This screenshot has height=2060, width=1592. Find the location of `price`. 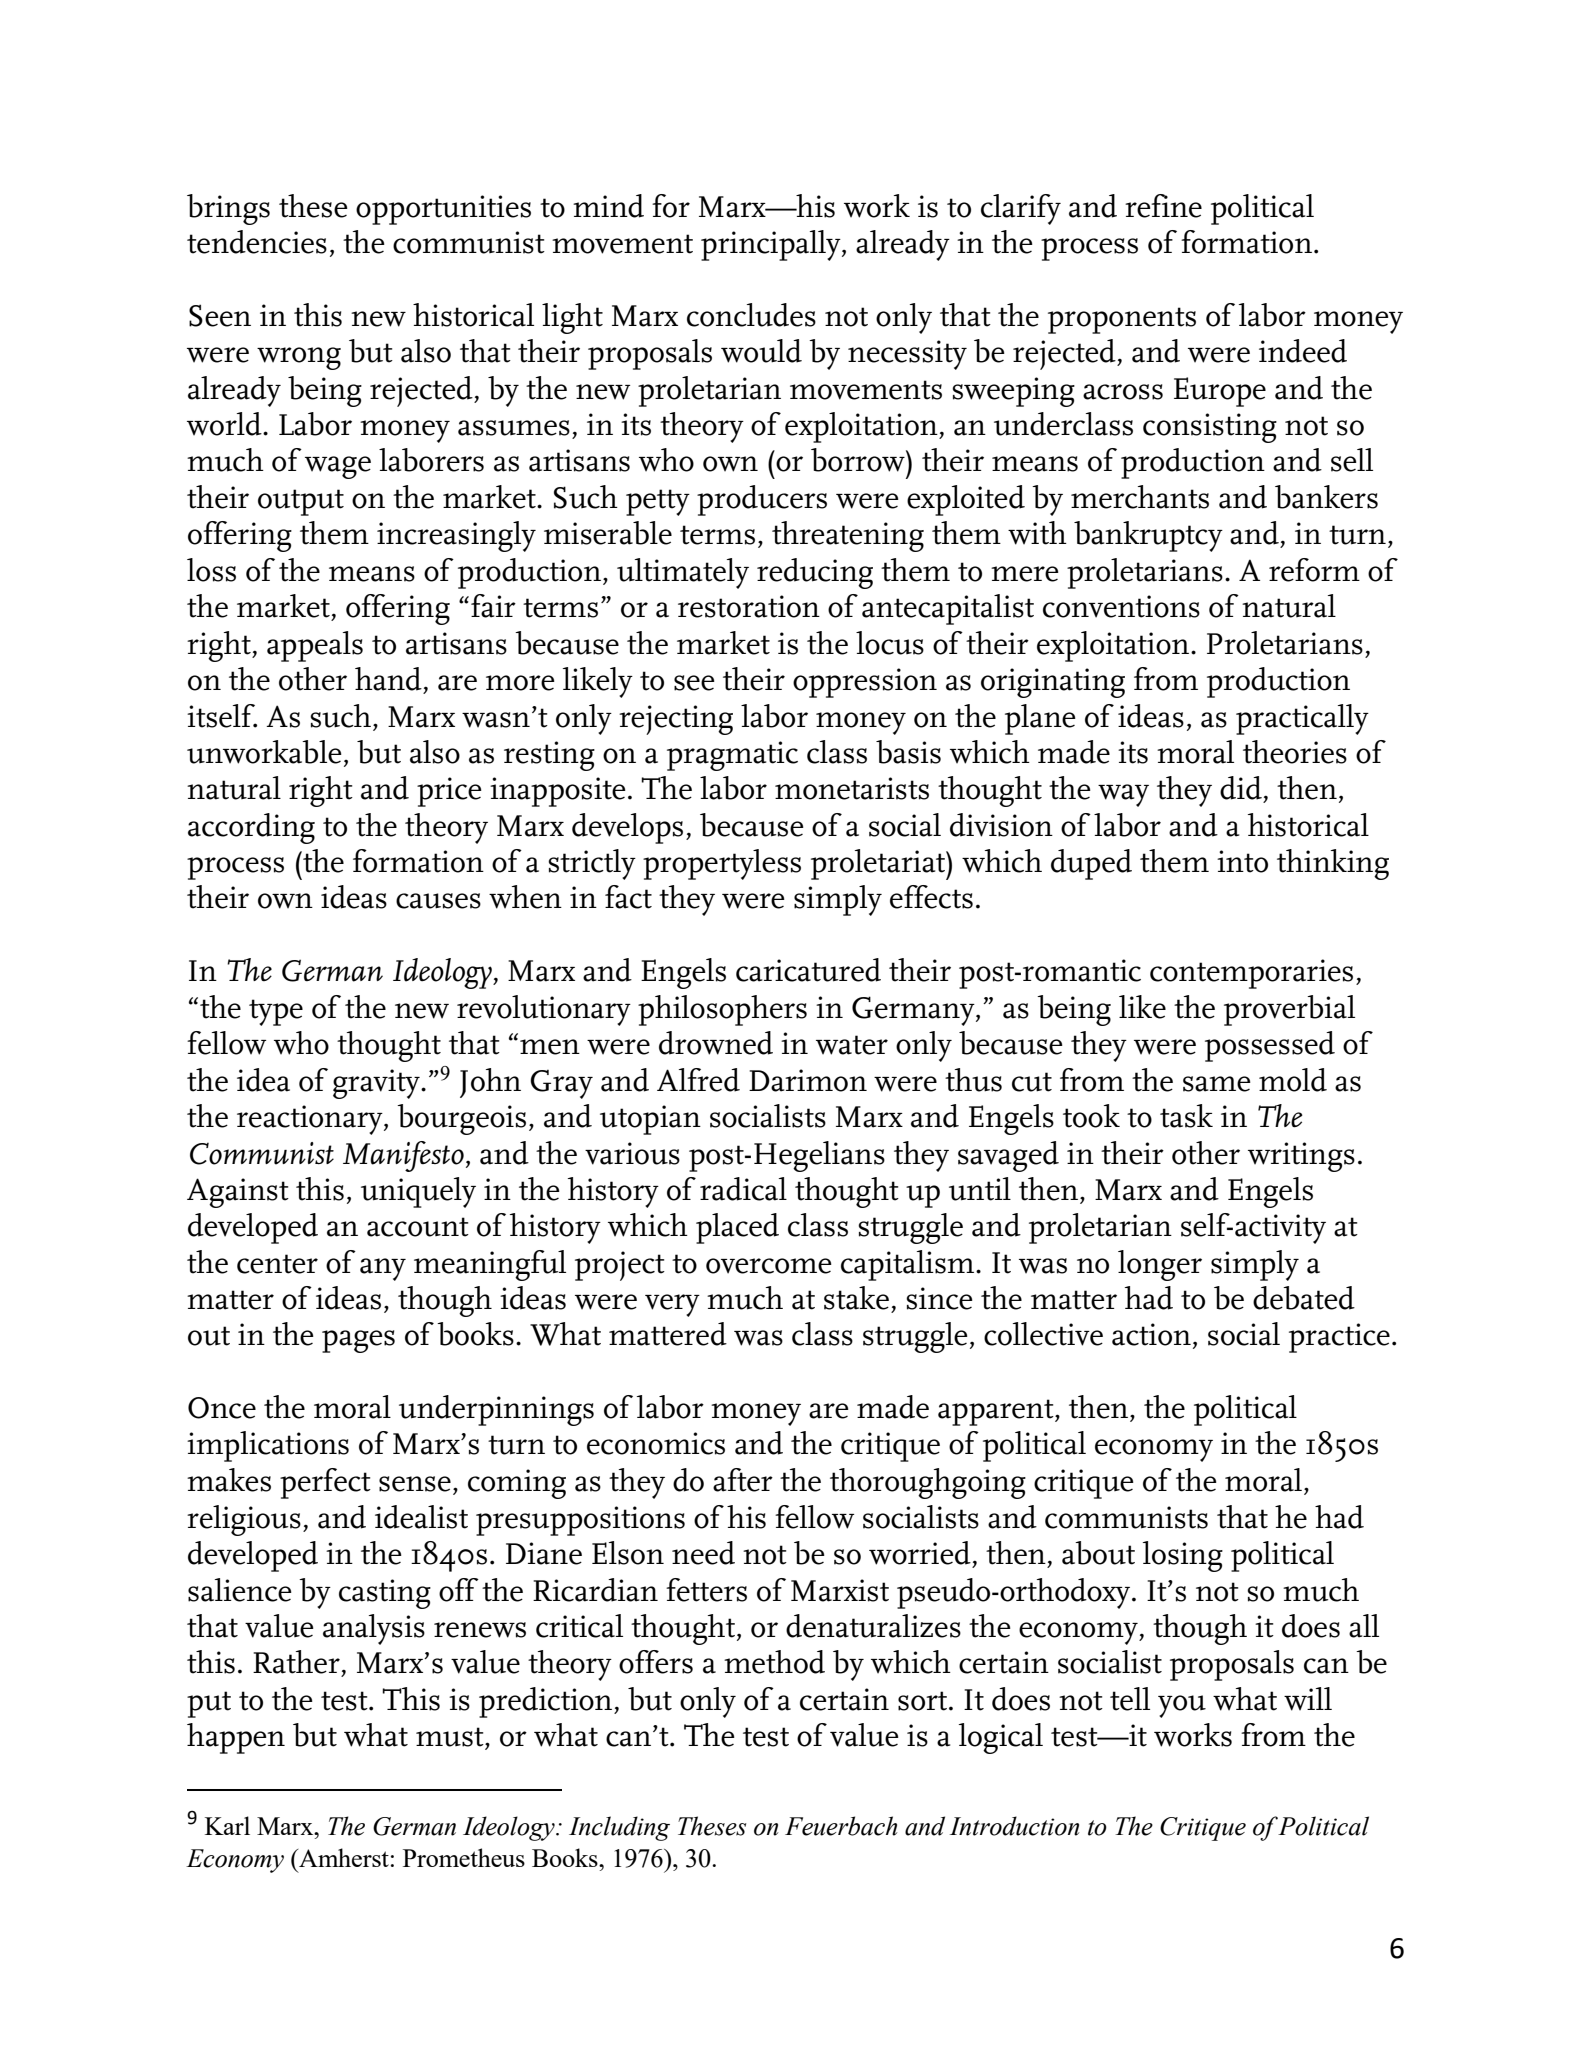

price is located at coordinates (449, 792).
